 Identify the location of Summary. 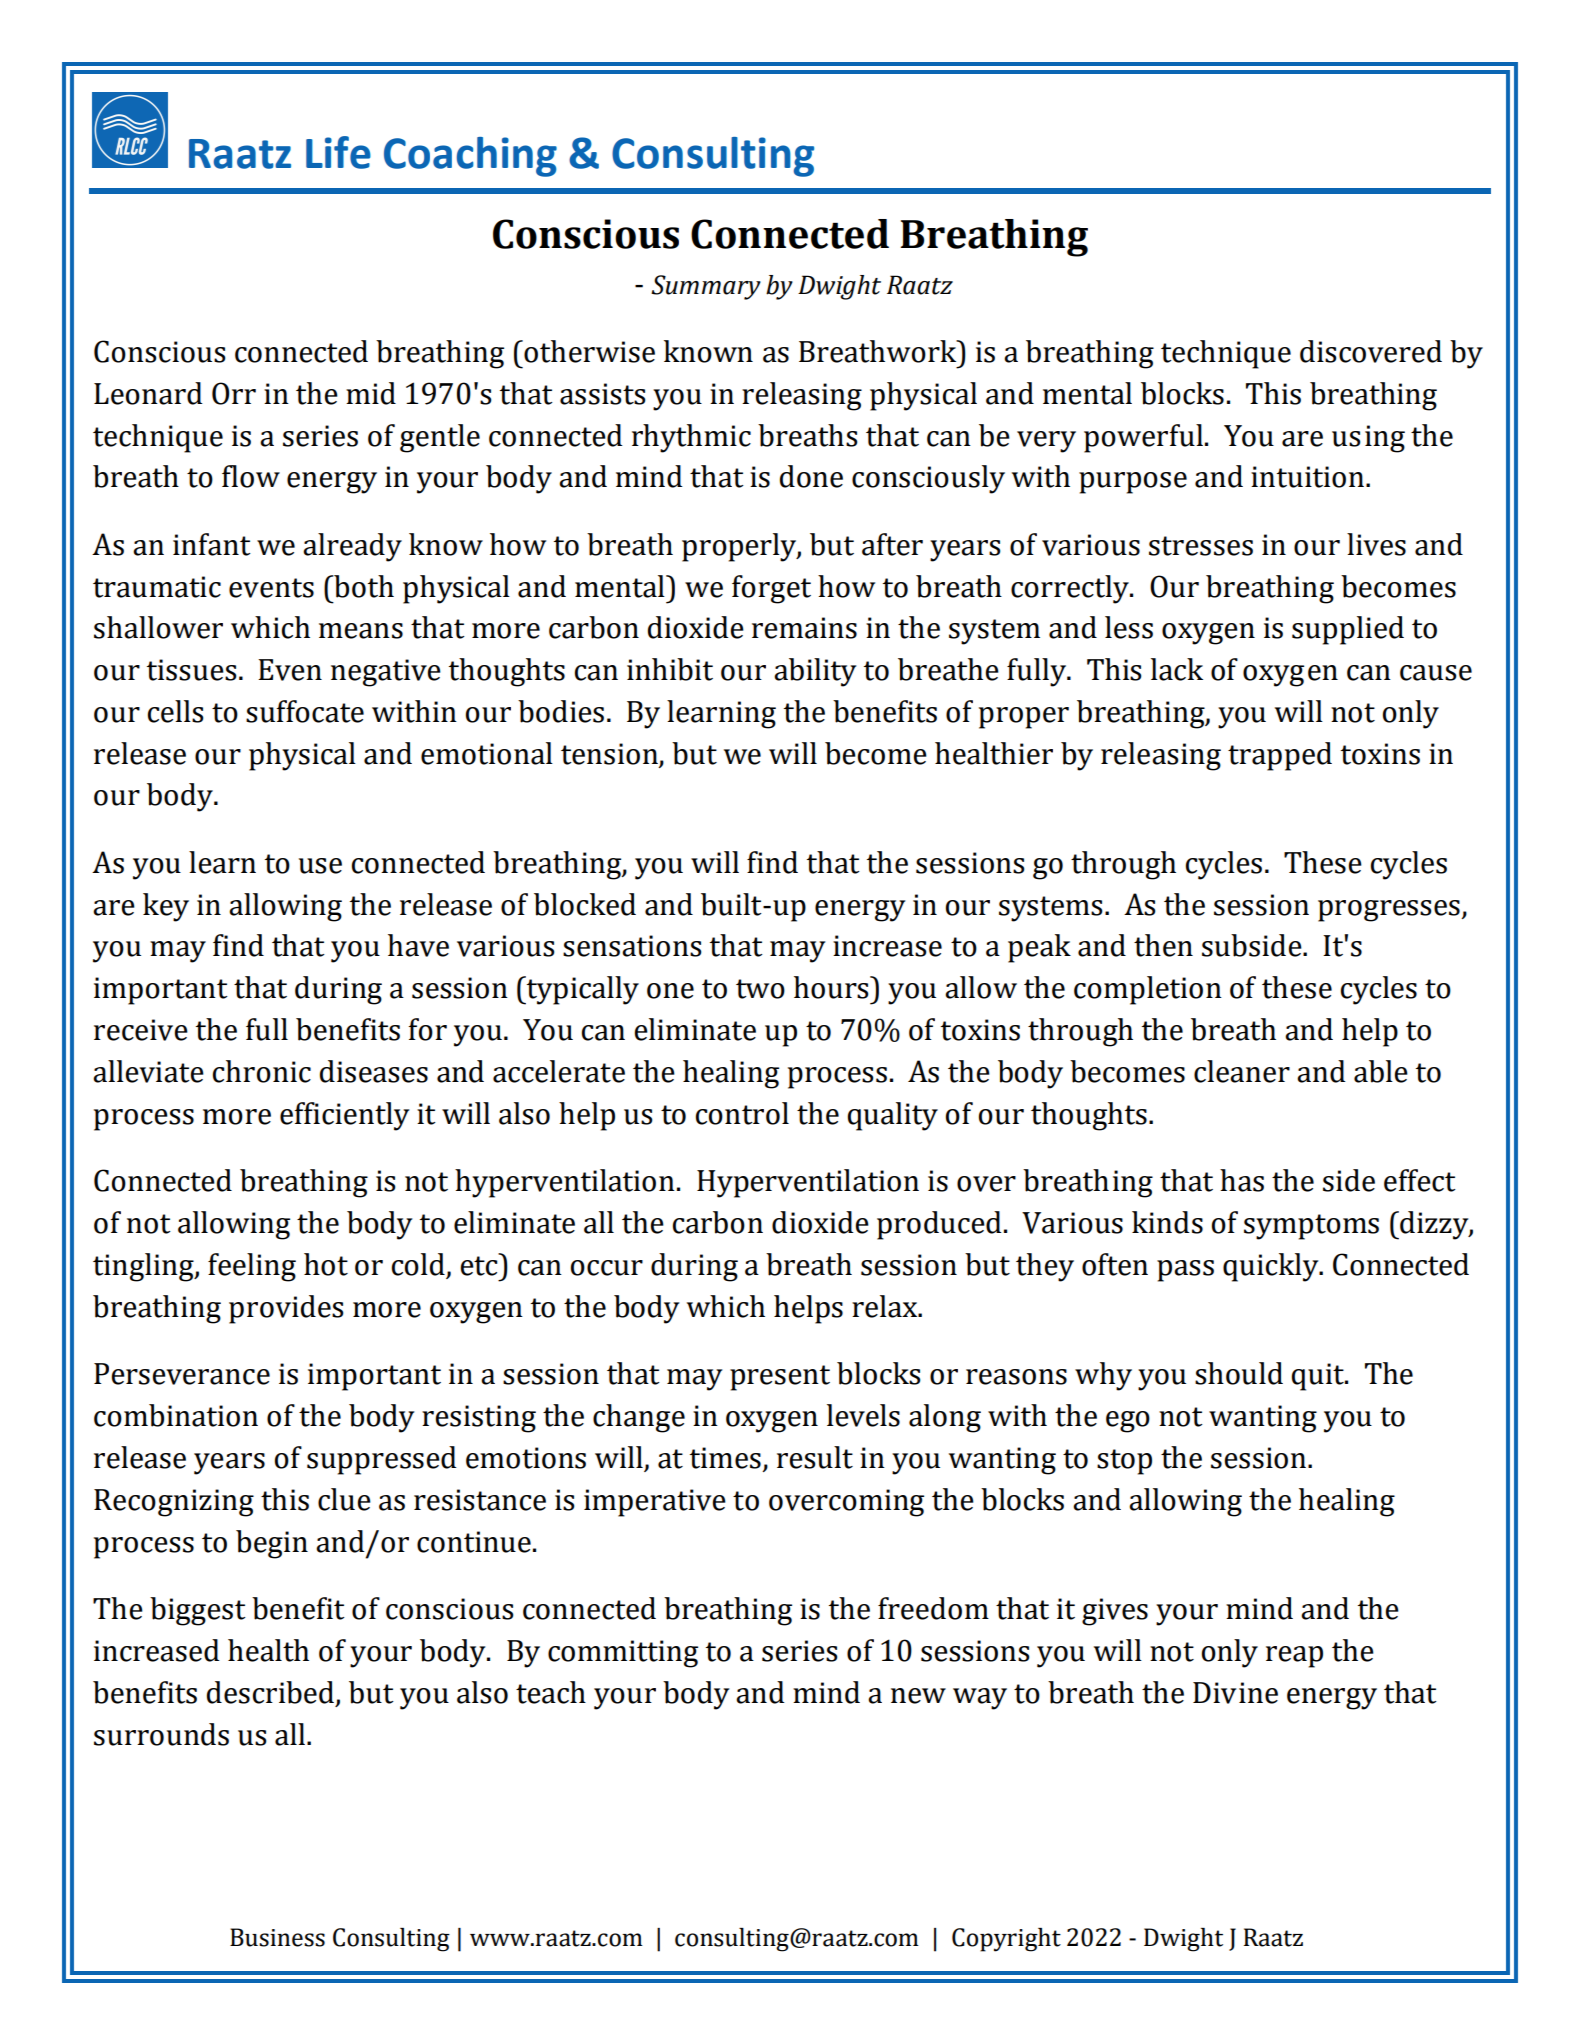
(706, 287).
